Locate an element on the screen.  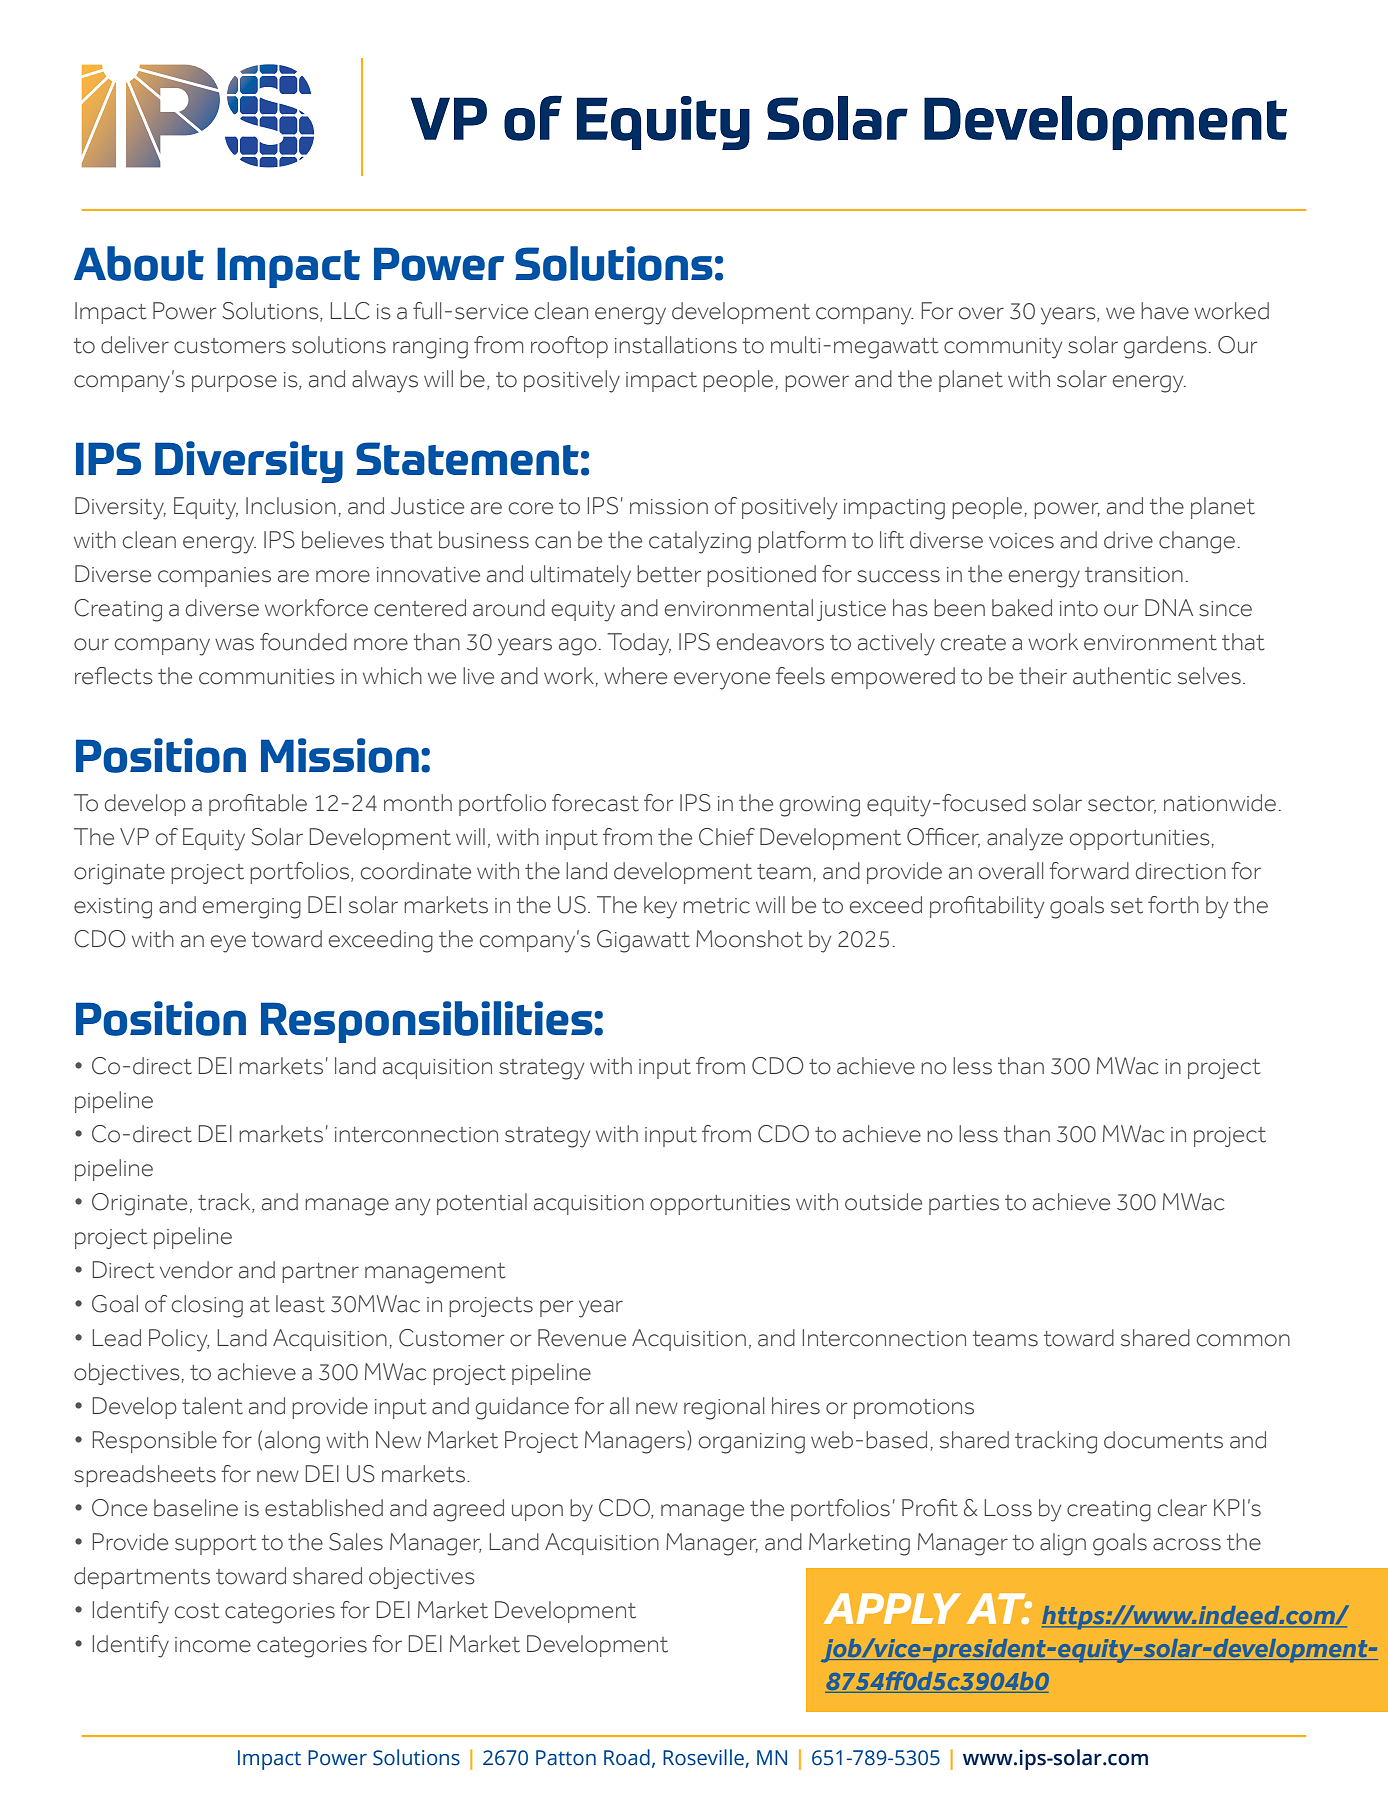
installations is located at coordinates (676, 345).
